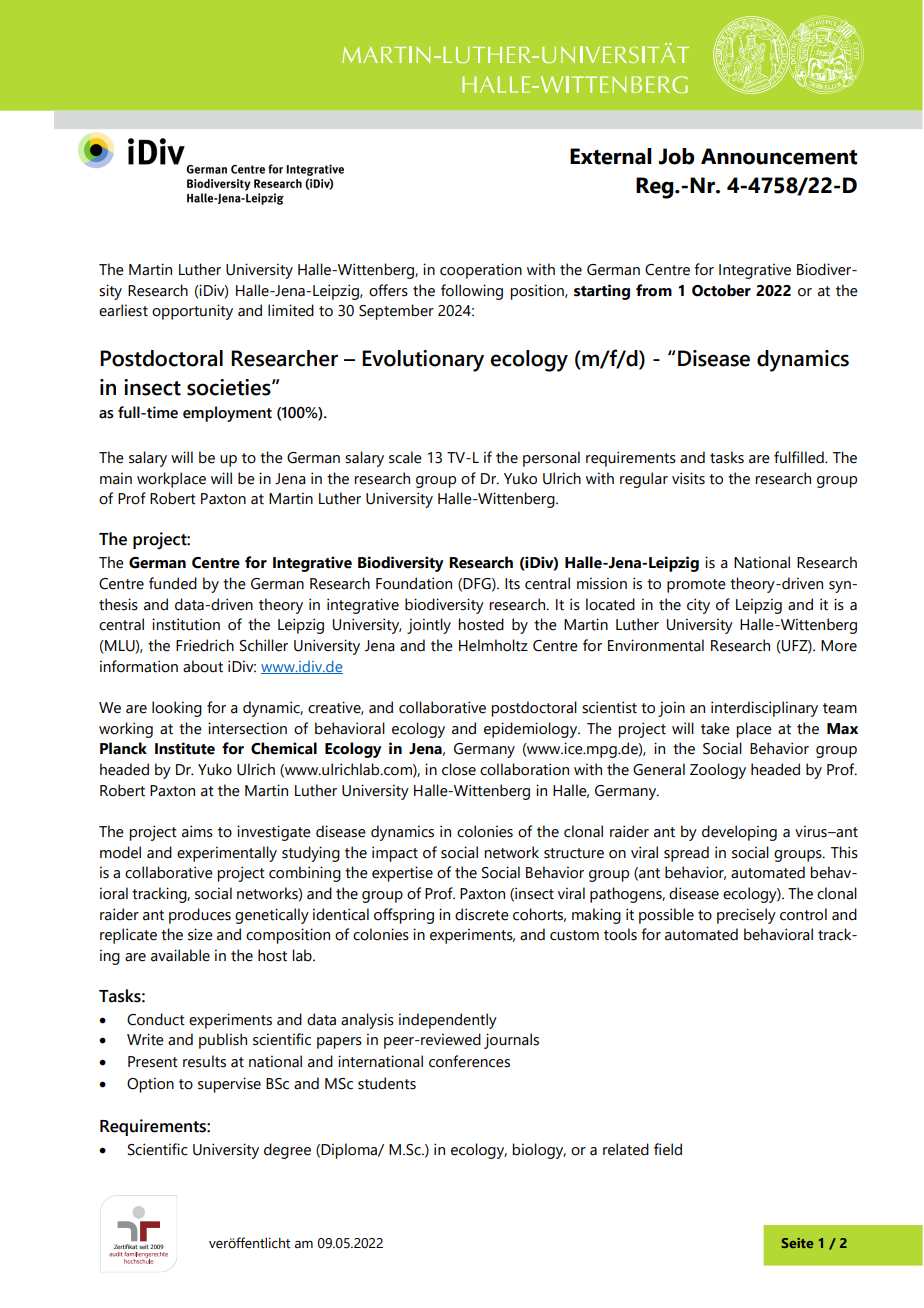 This screenshot has height=1308, width=924. Describe the element at coordinates (287, 1151) in the screenshot. I see `degree` at that location.
